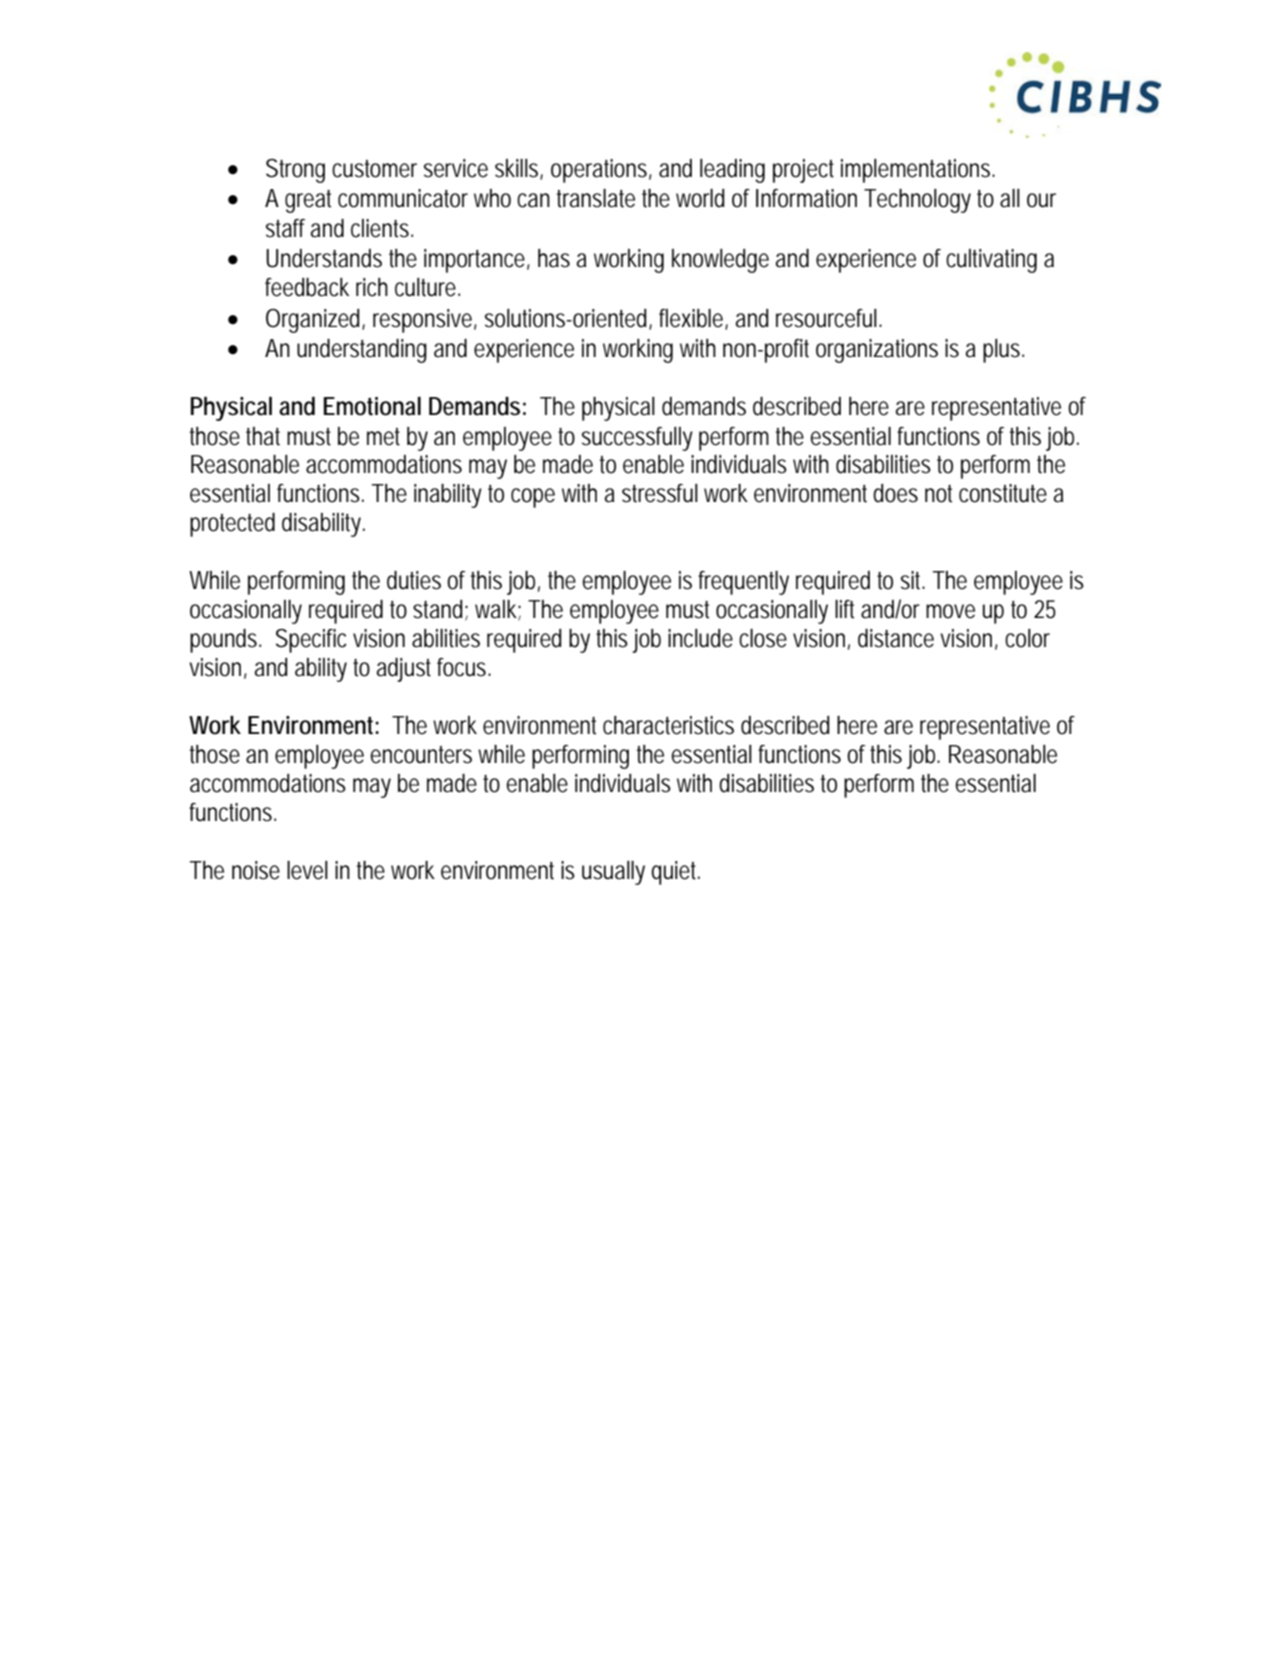  I want to click on Technology, so click(917, 201).
